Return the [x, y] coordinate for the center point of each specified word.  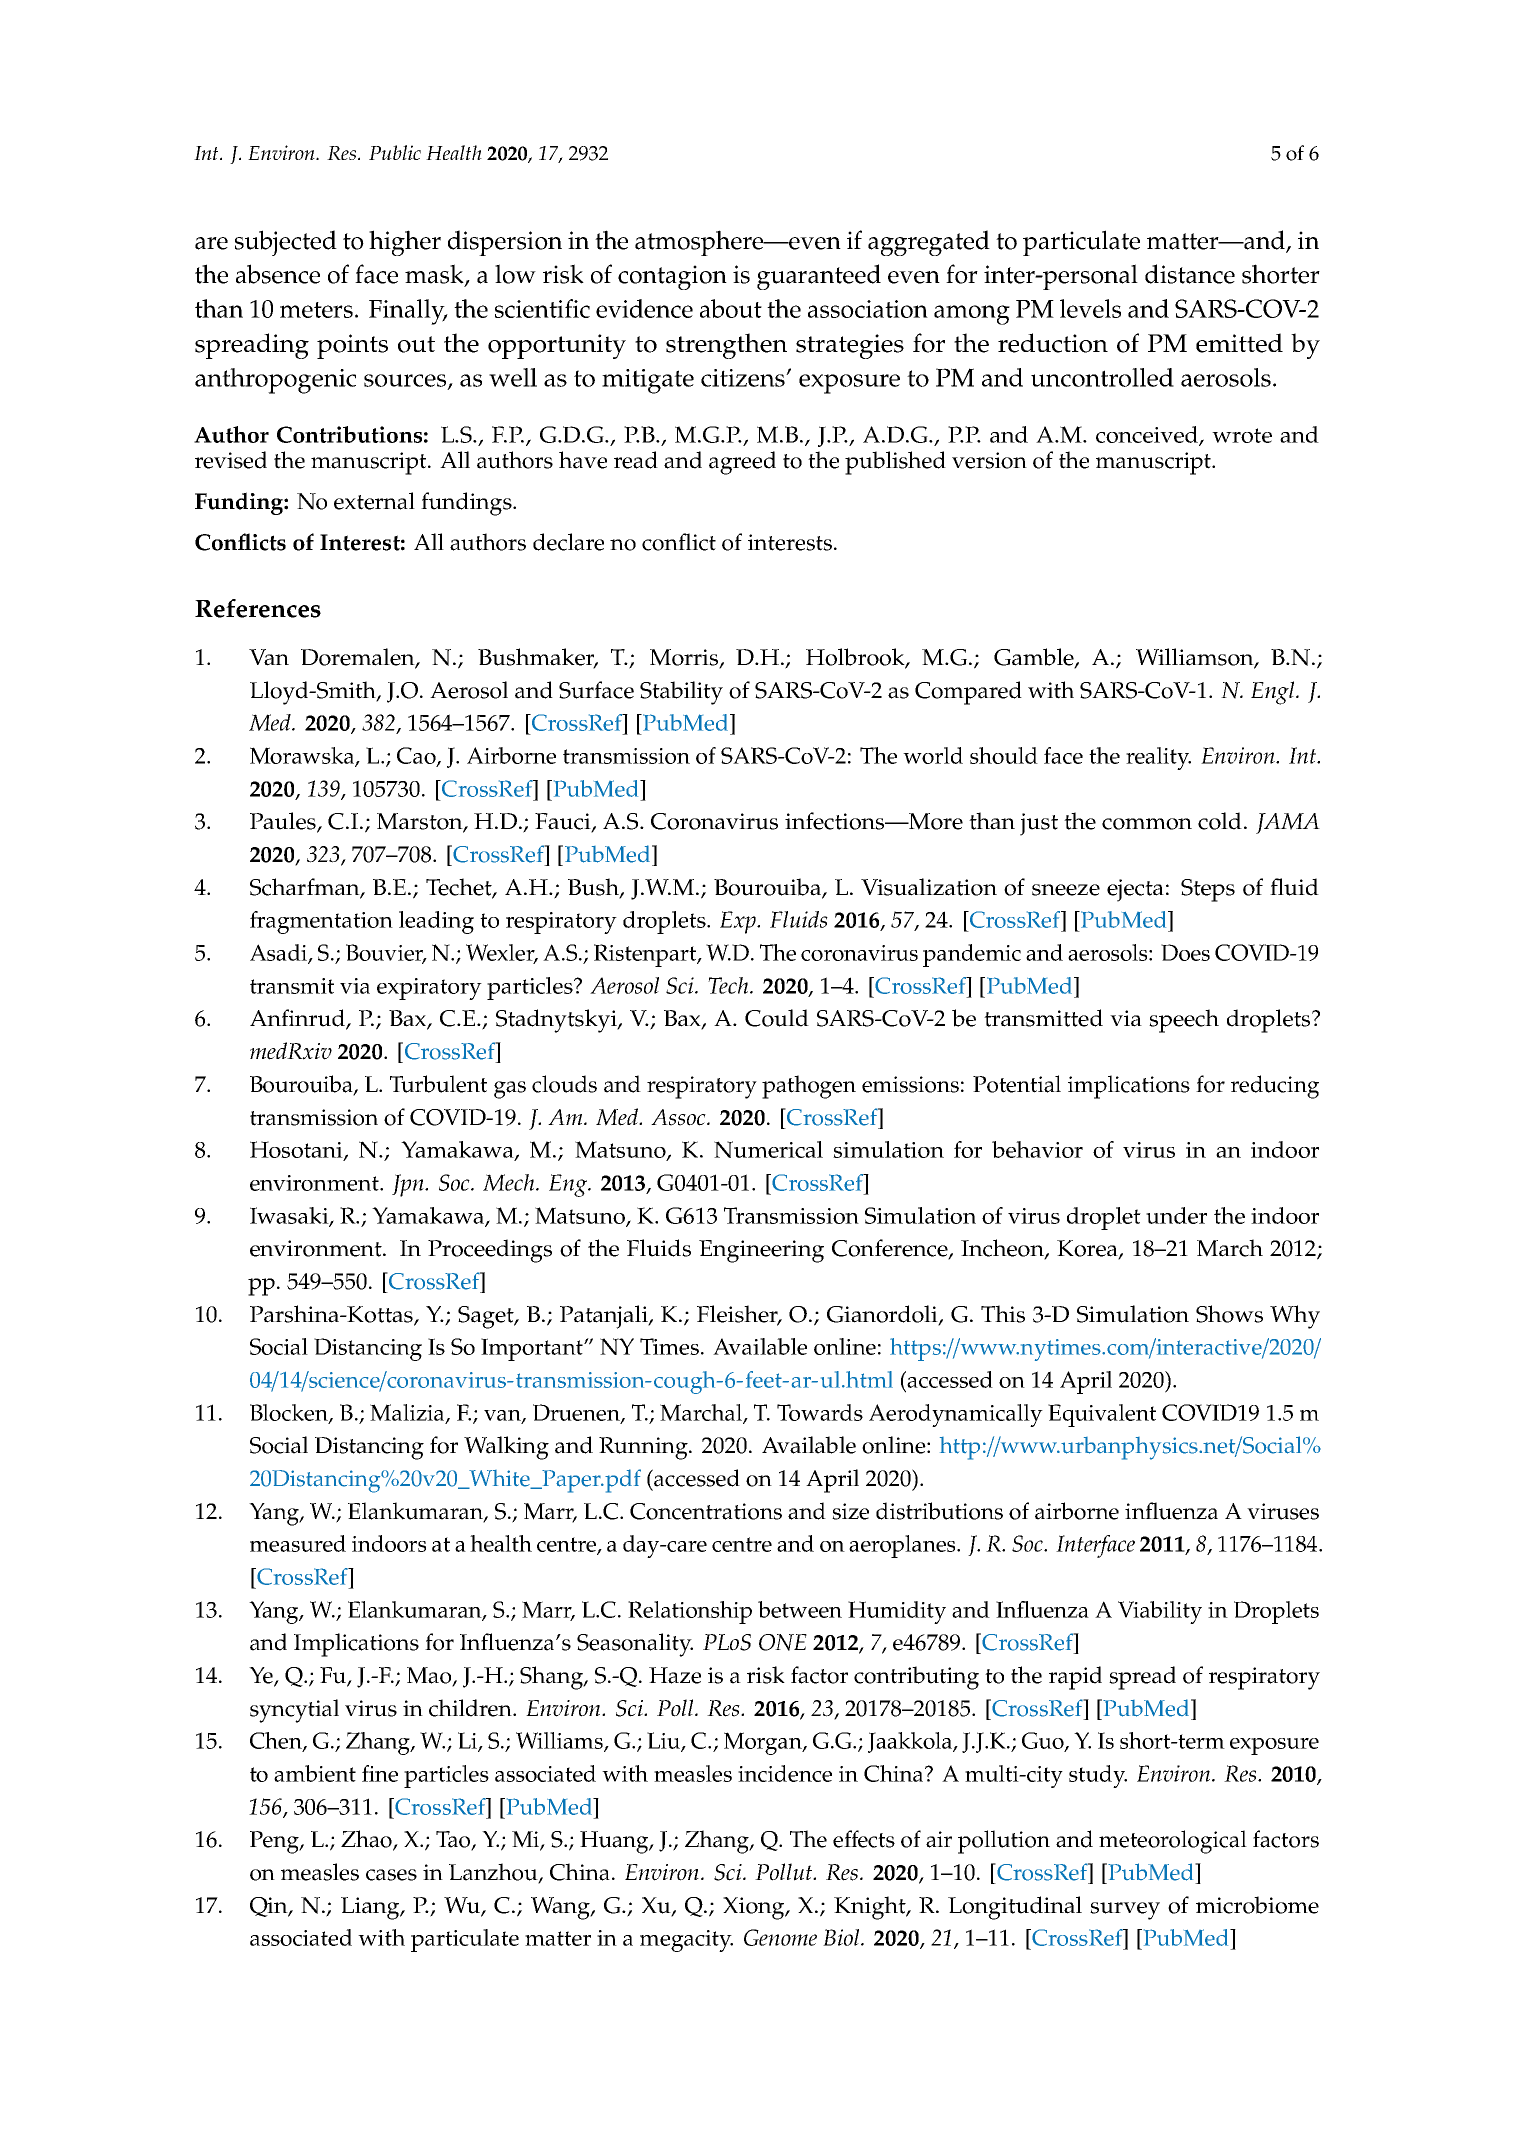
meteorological [1173, 1842]
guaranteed [819, 277]
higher [405, 243]
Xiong [755, 1908]
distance [1190, 274]
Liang [371, 1908]
